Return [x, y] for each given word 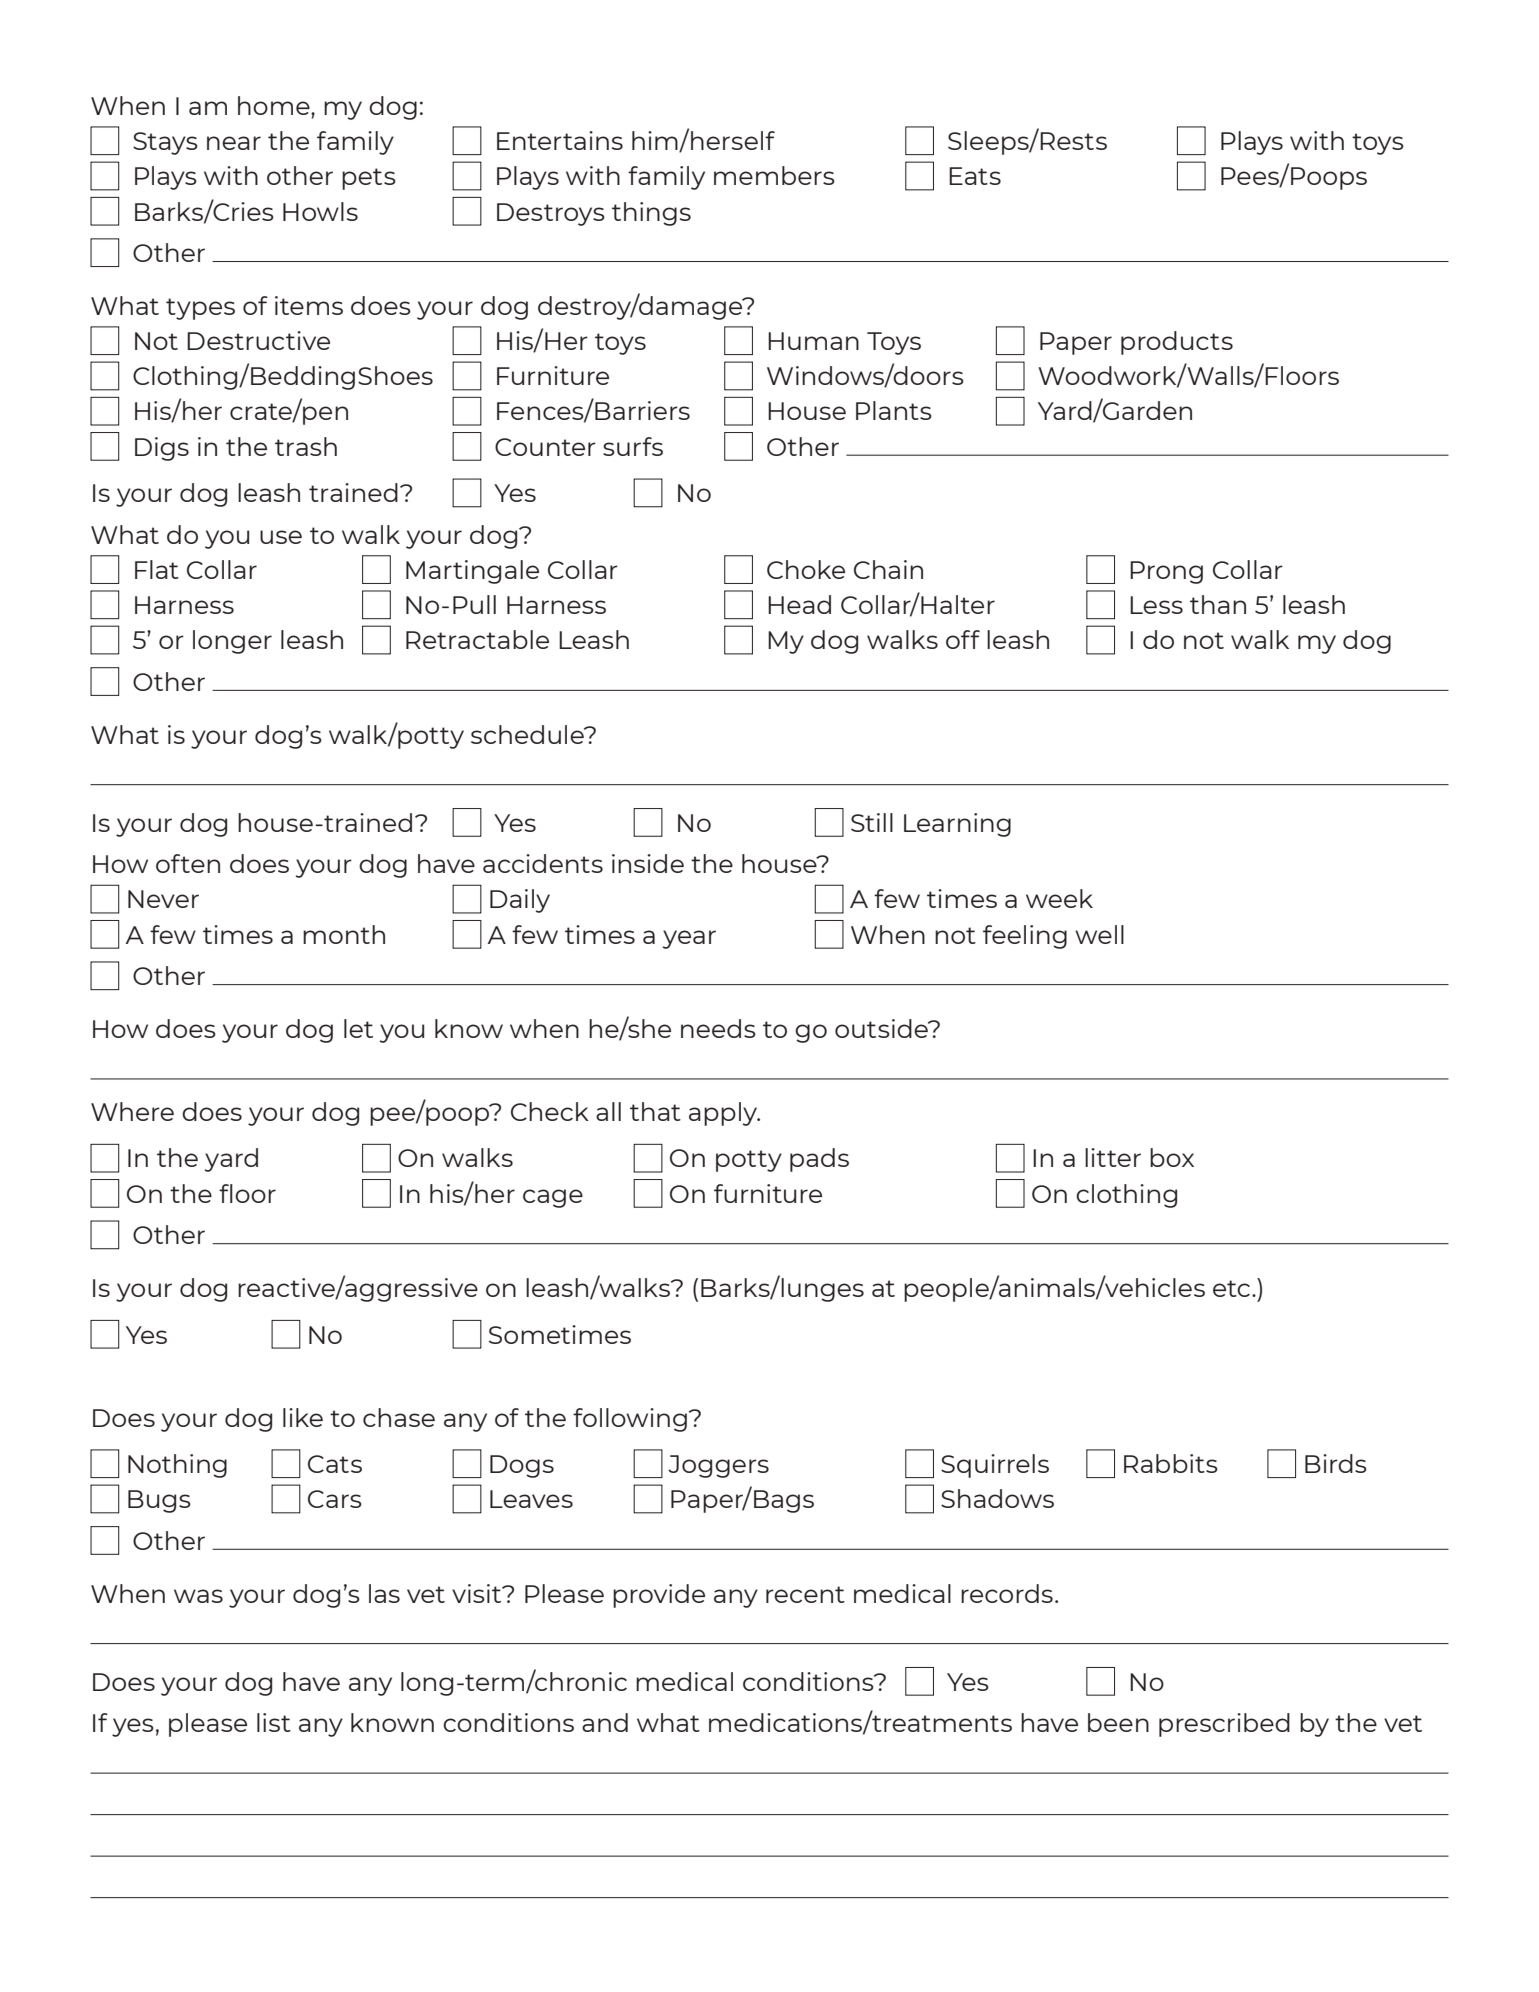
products [1177, 343]
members [774, 175]
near [234, 143]
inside [648, 863]
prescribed [1224, 1725]
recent [805, 1594]
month [344, 934]
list [274, 1722]
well [1099, 934]
